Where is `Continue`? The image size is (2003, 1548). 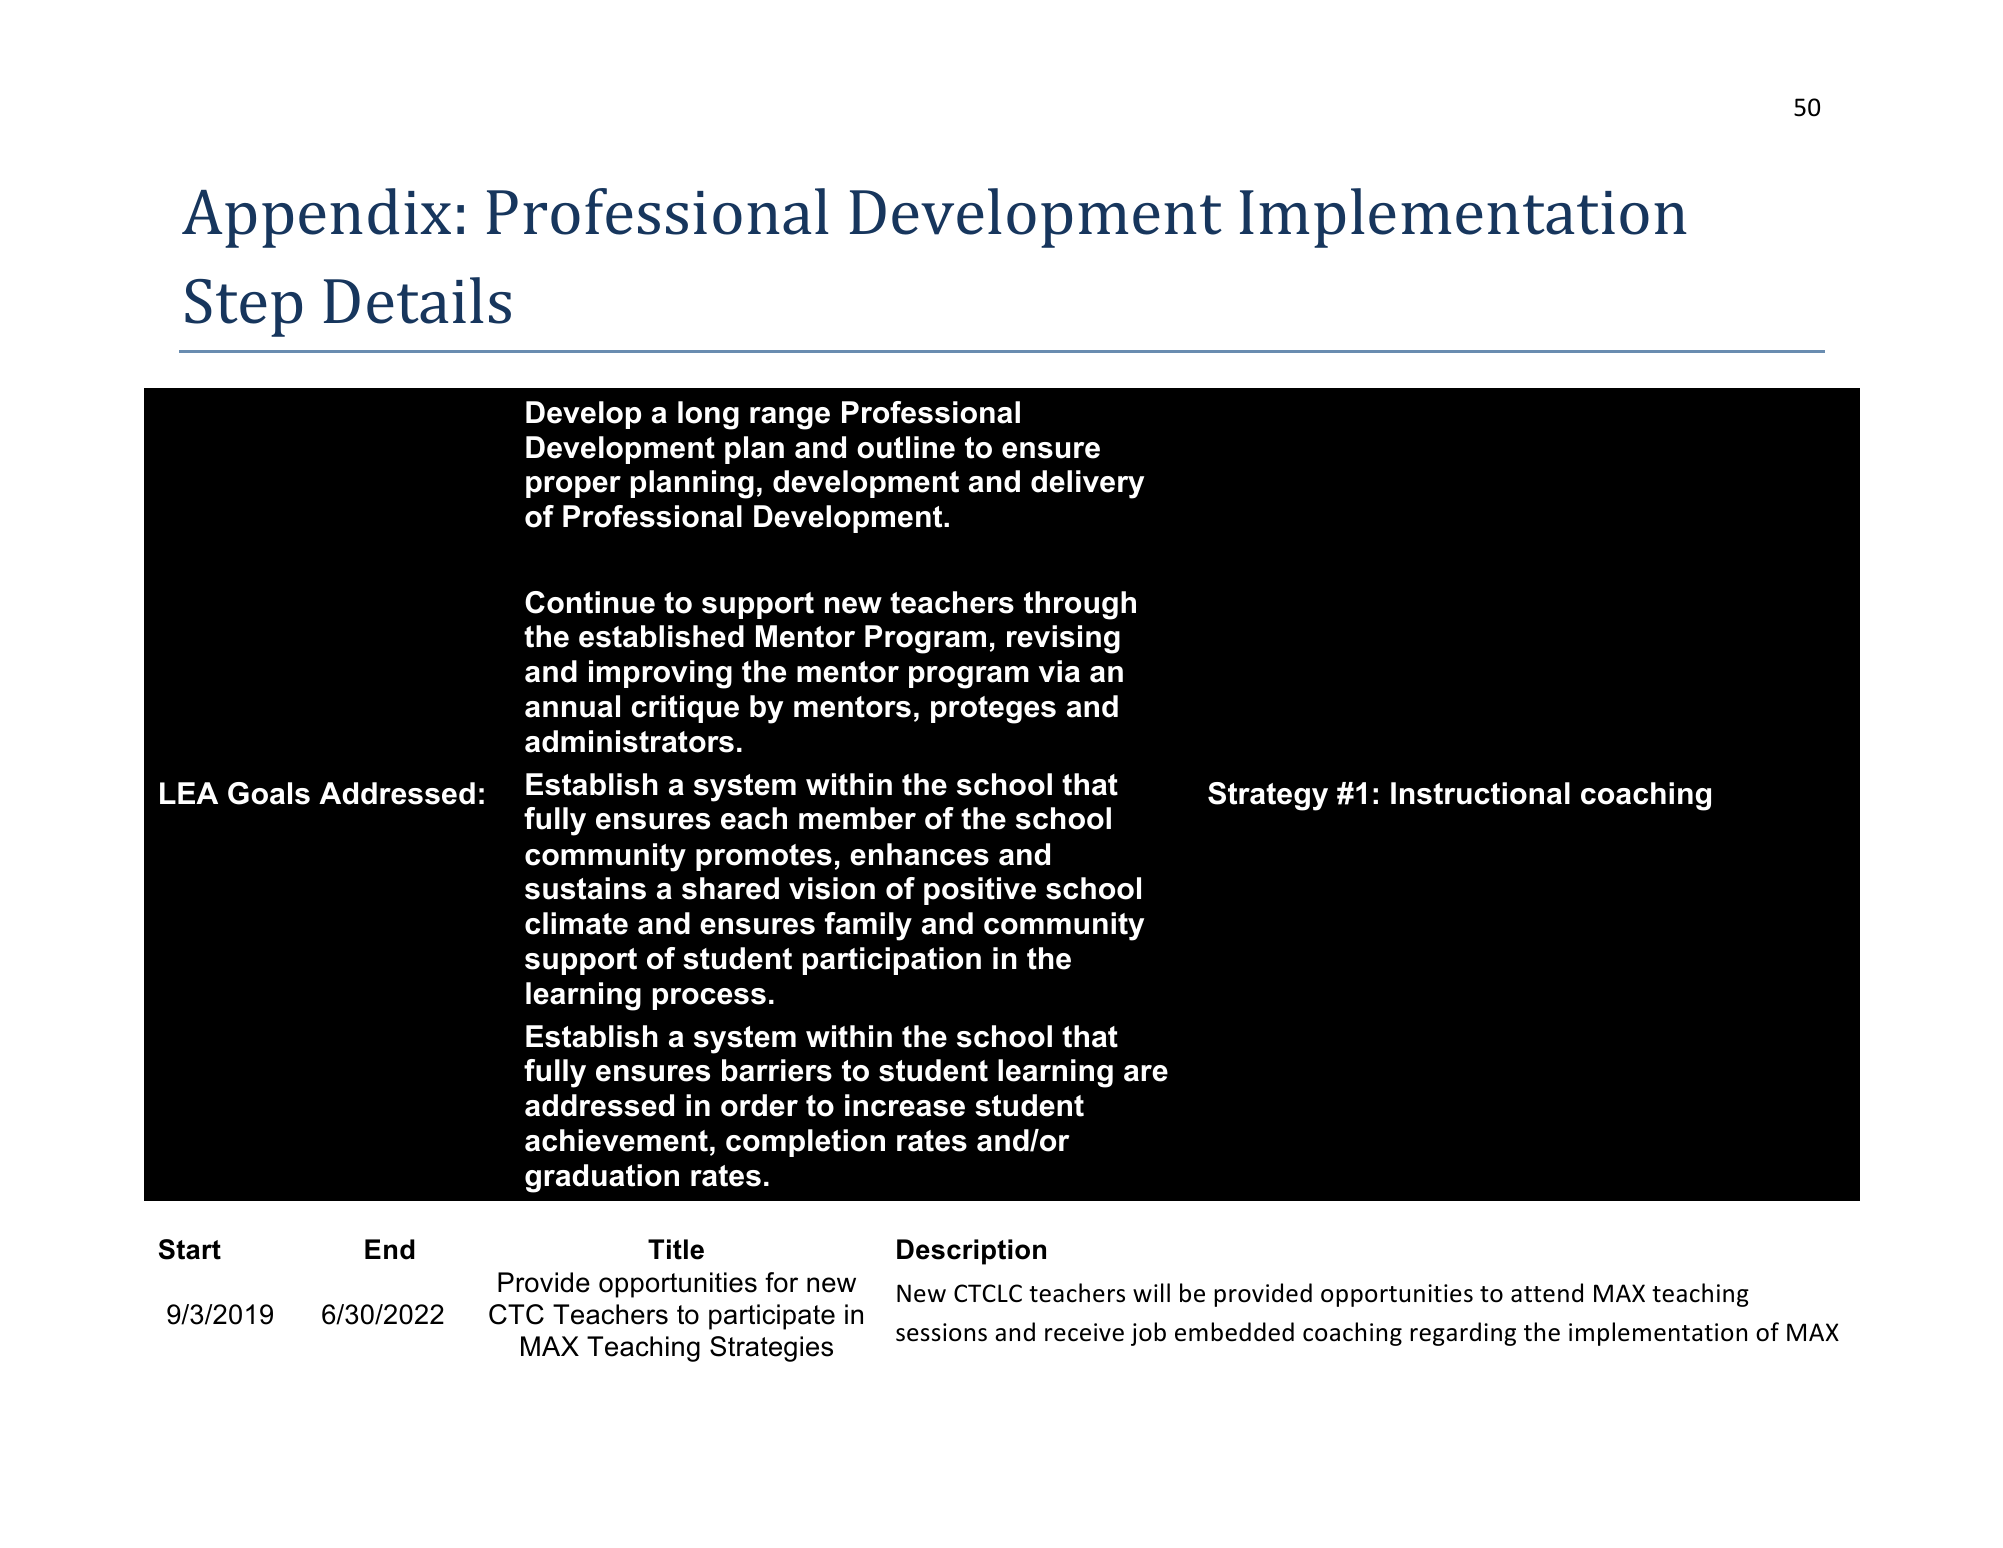
Continue is located at coordinates (590, 602).
